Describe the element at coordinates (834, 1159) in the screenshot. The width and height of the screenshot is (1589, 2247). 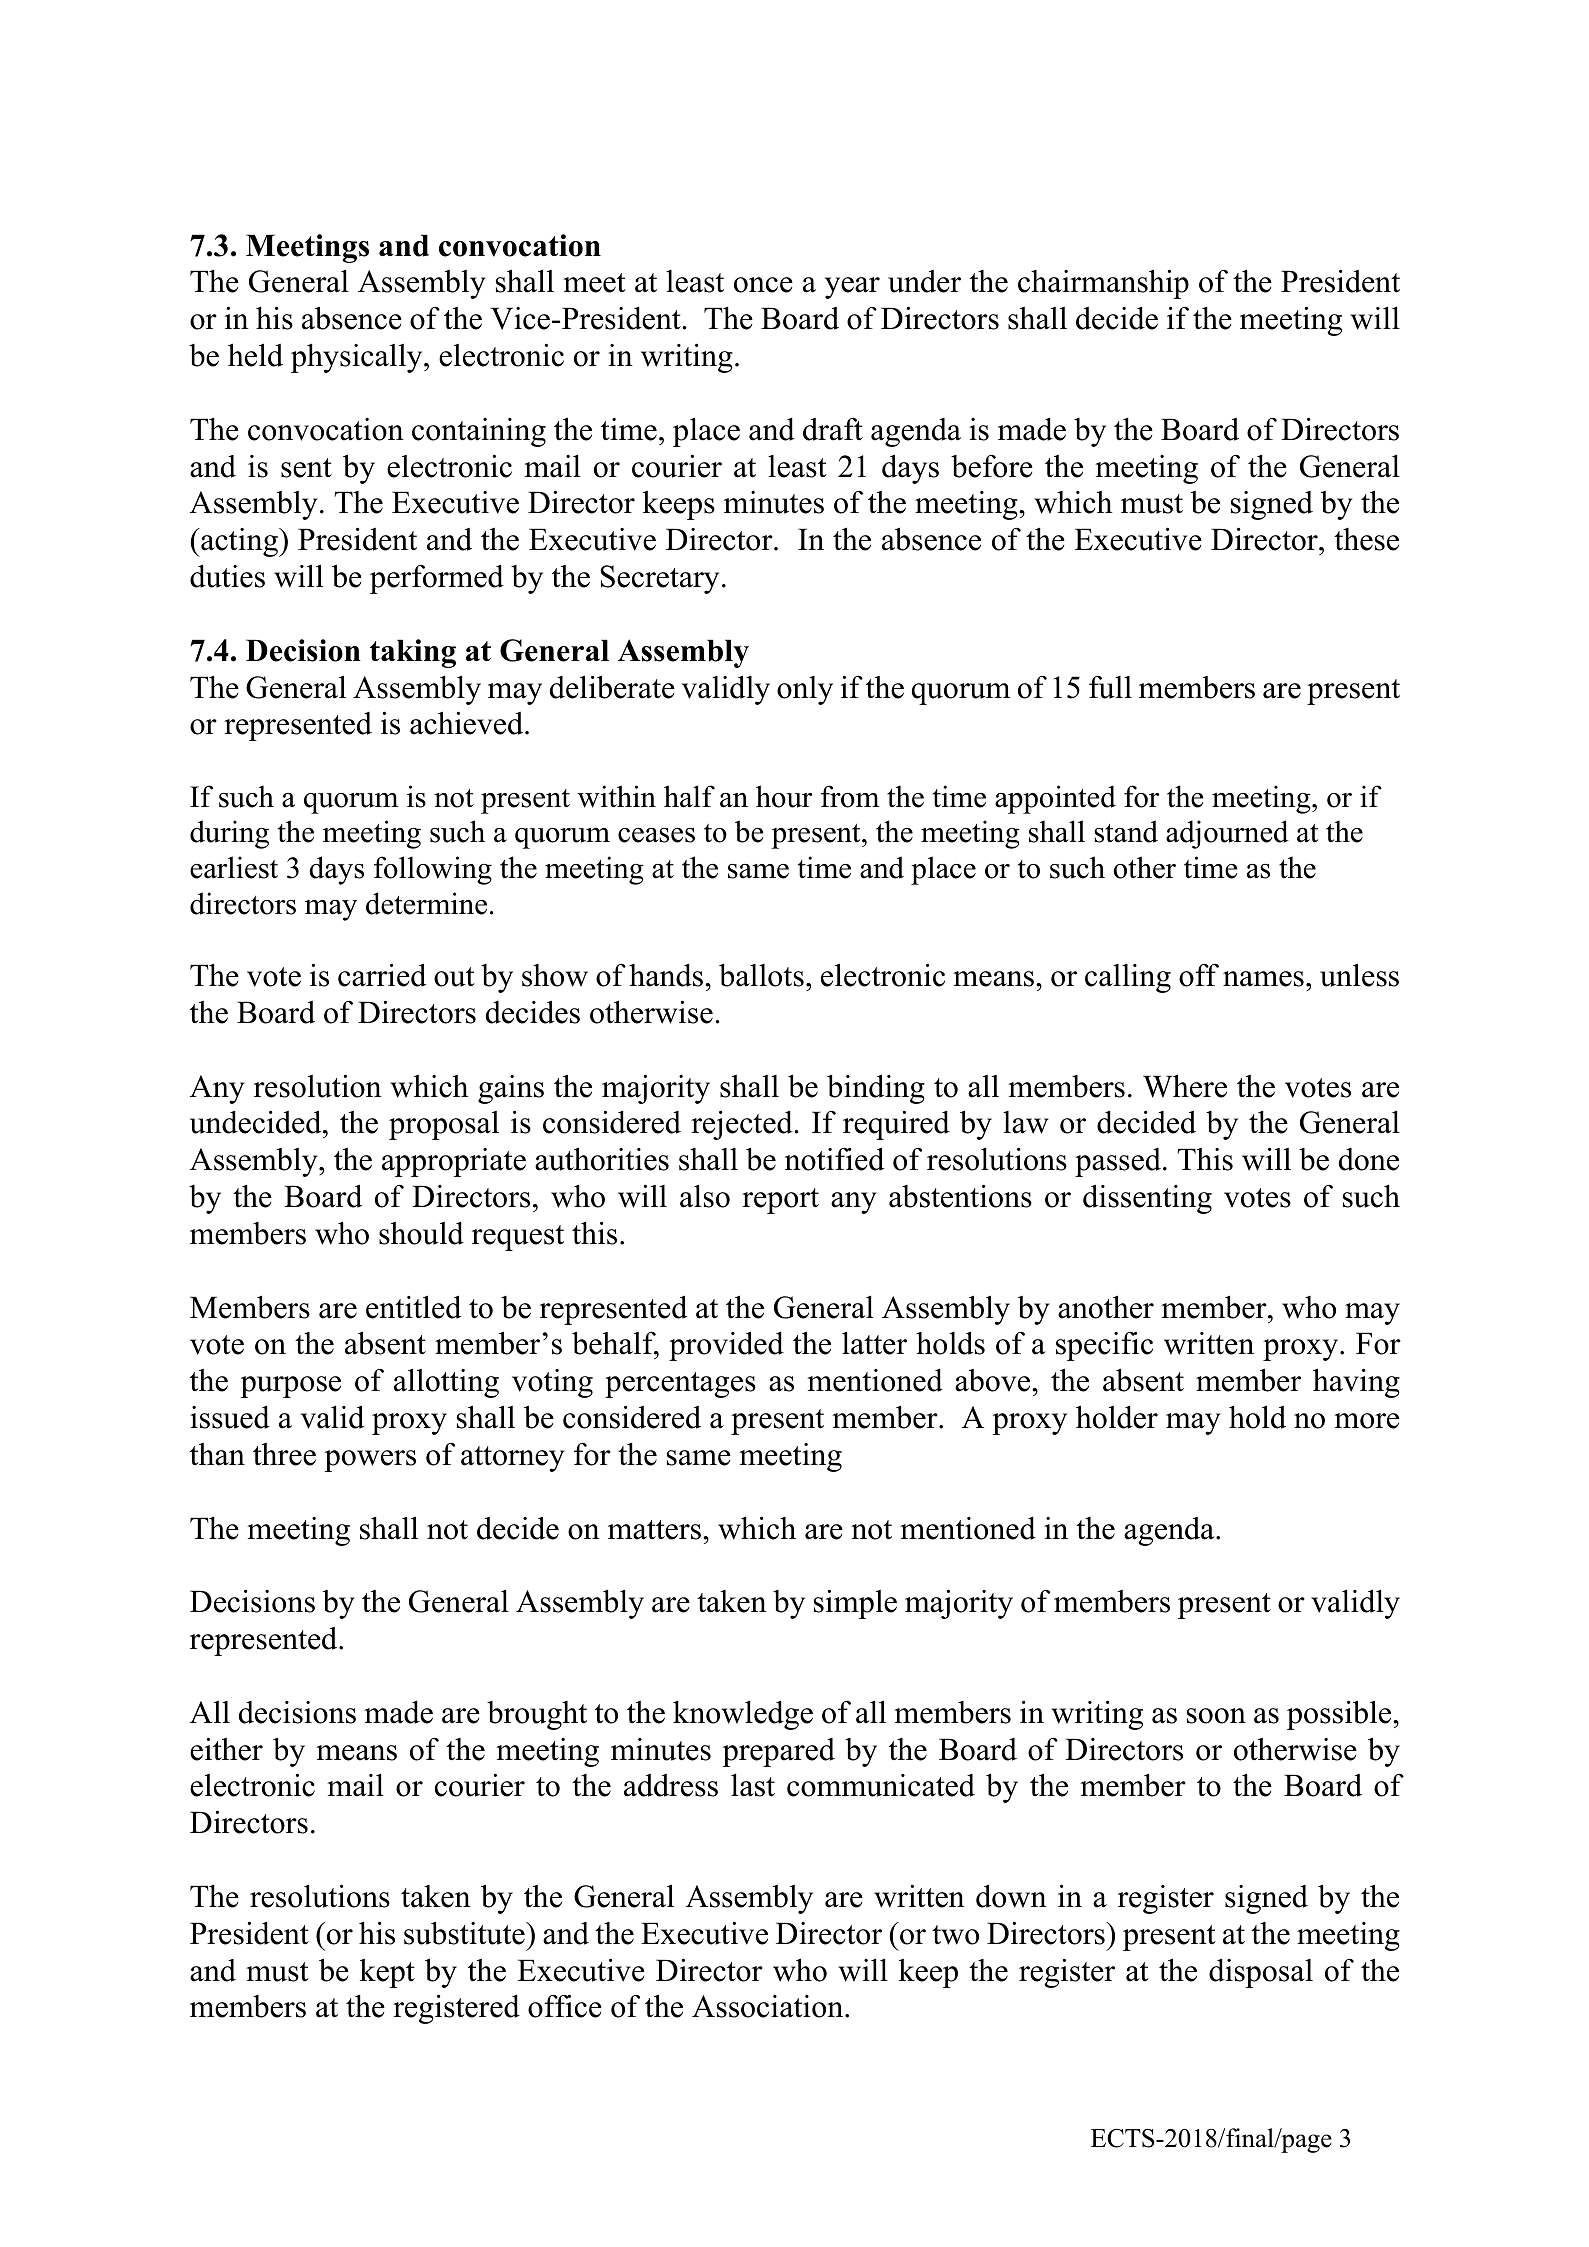
I see `notified` at that location.
